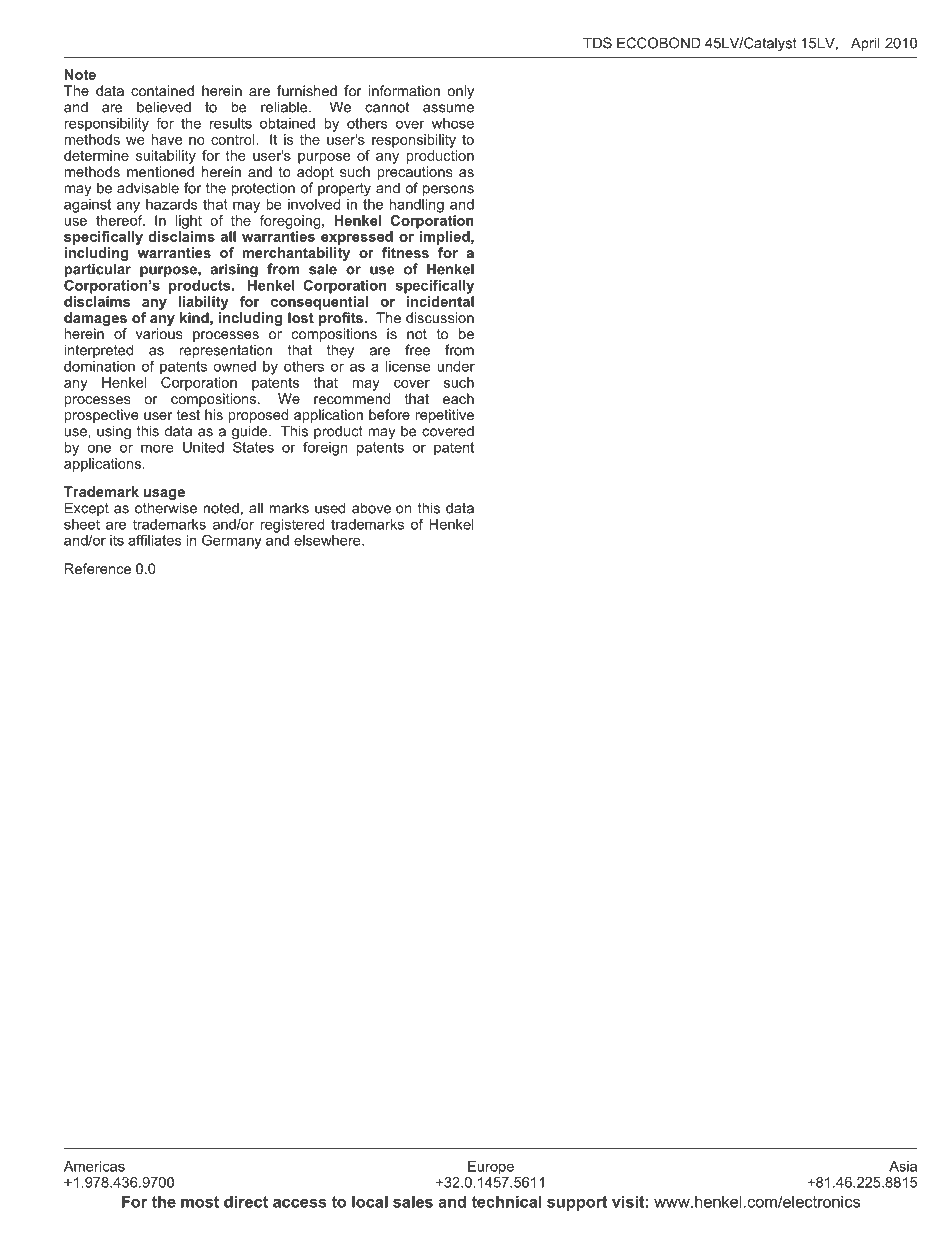  What do you see at coordinates (371, 508) in the screenshot?
I see `above` at bounding box center [371, 508].
